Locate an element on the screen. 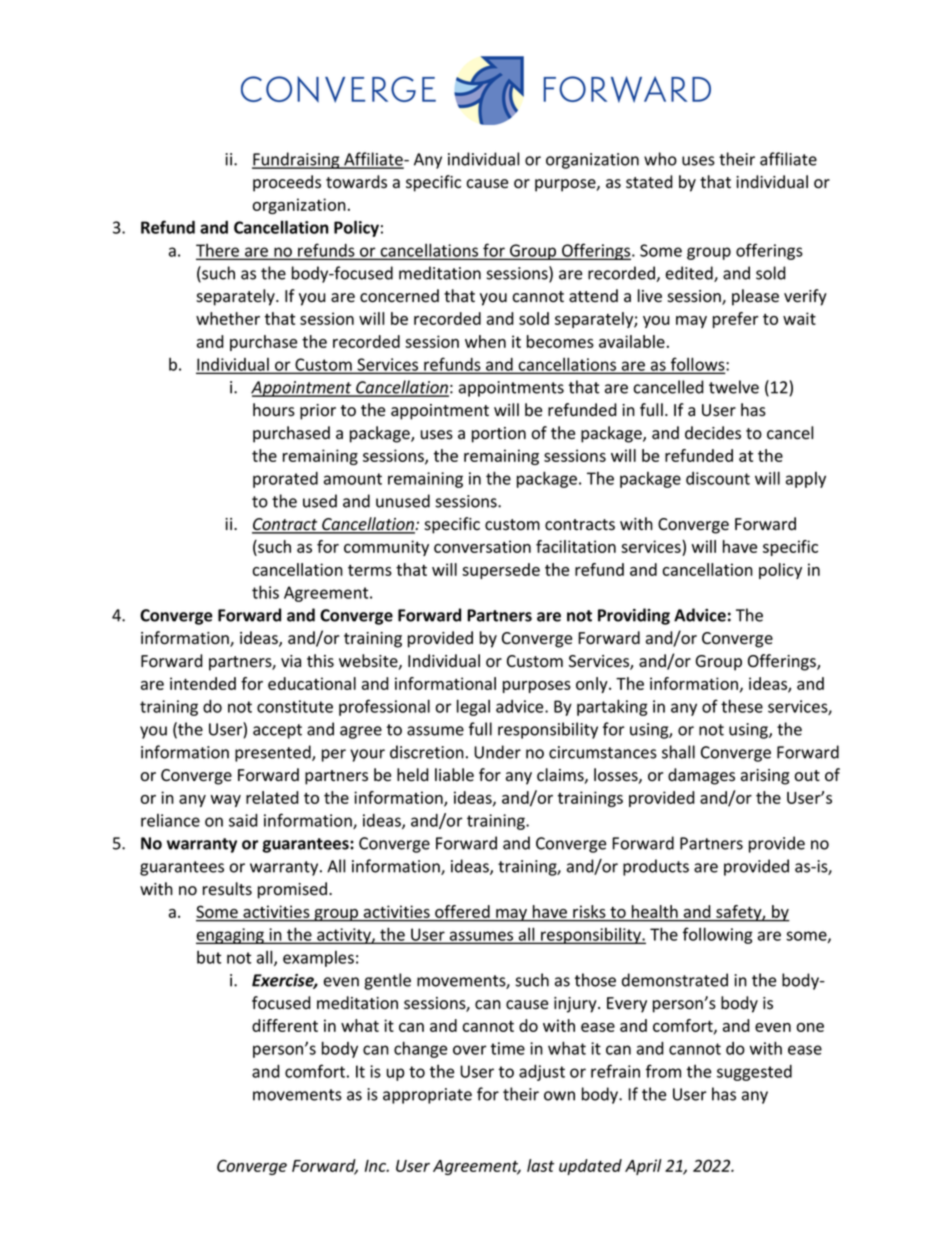  Inc is located at coordinates (377, 1166).
